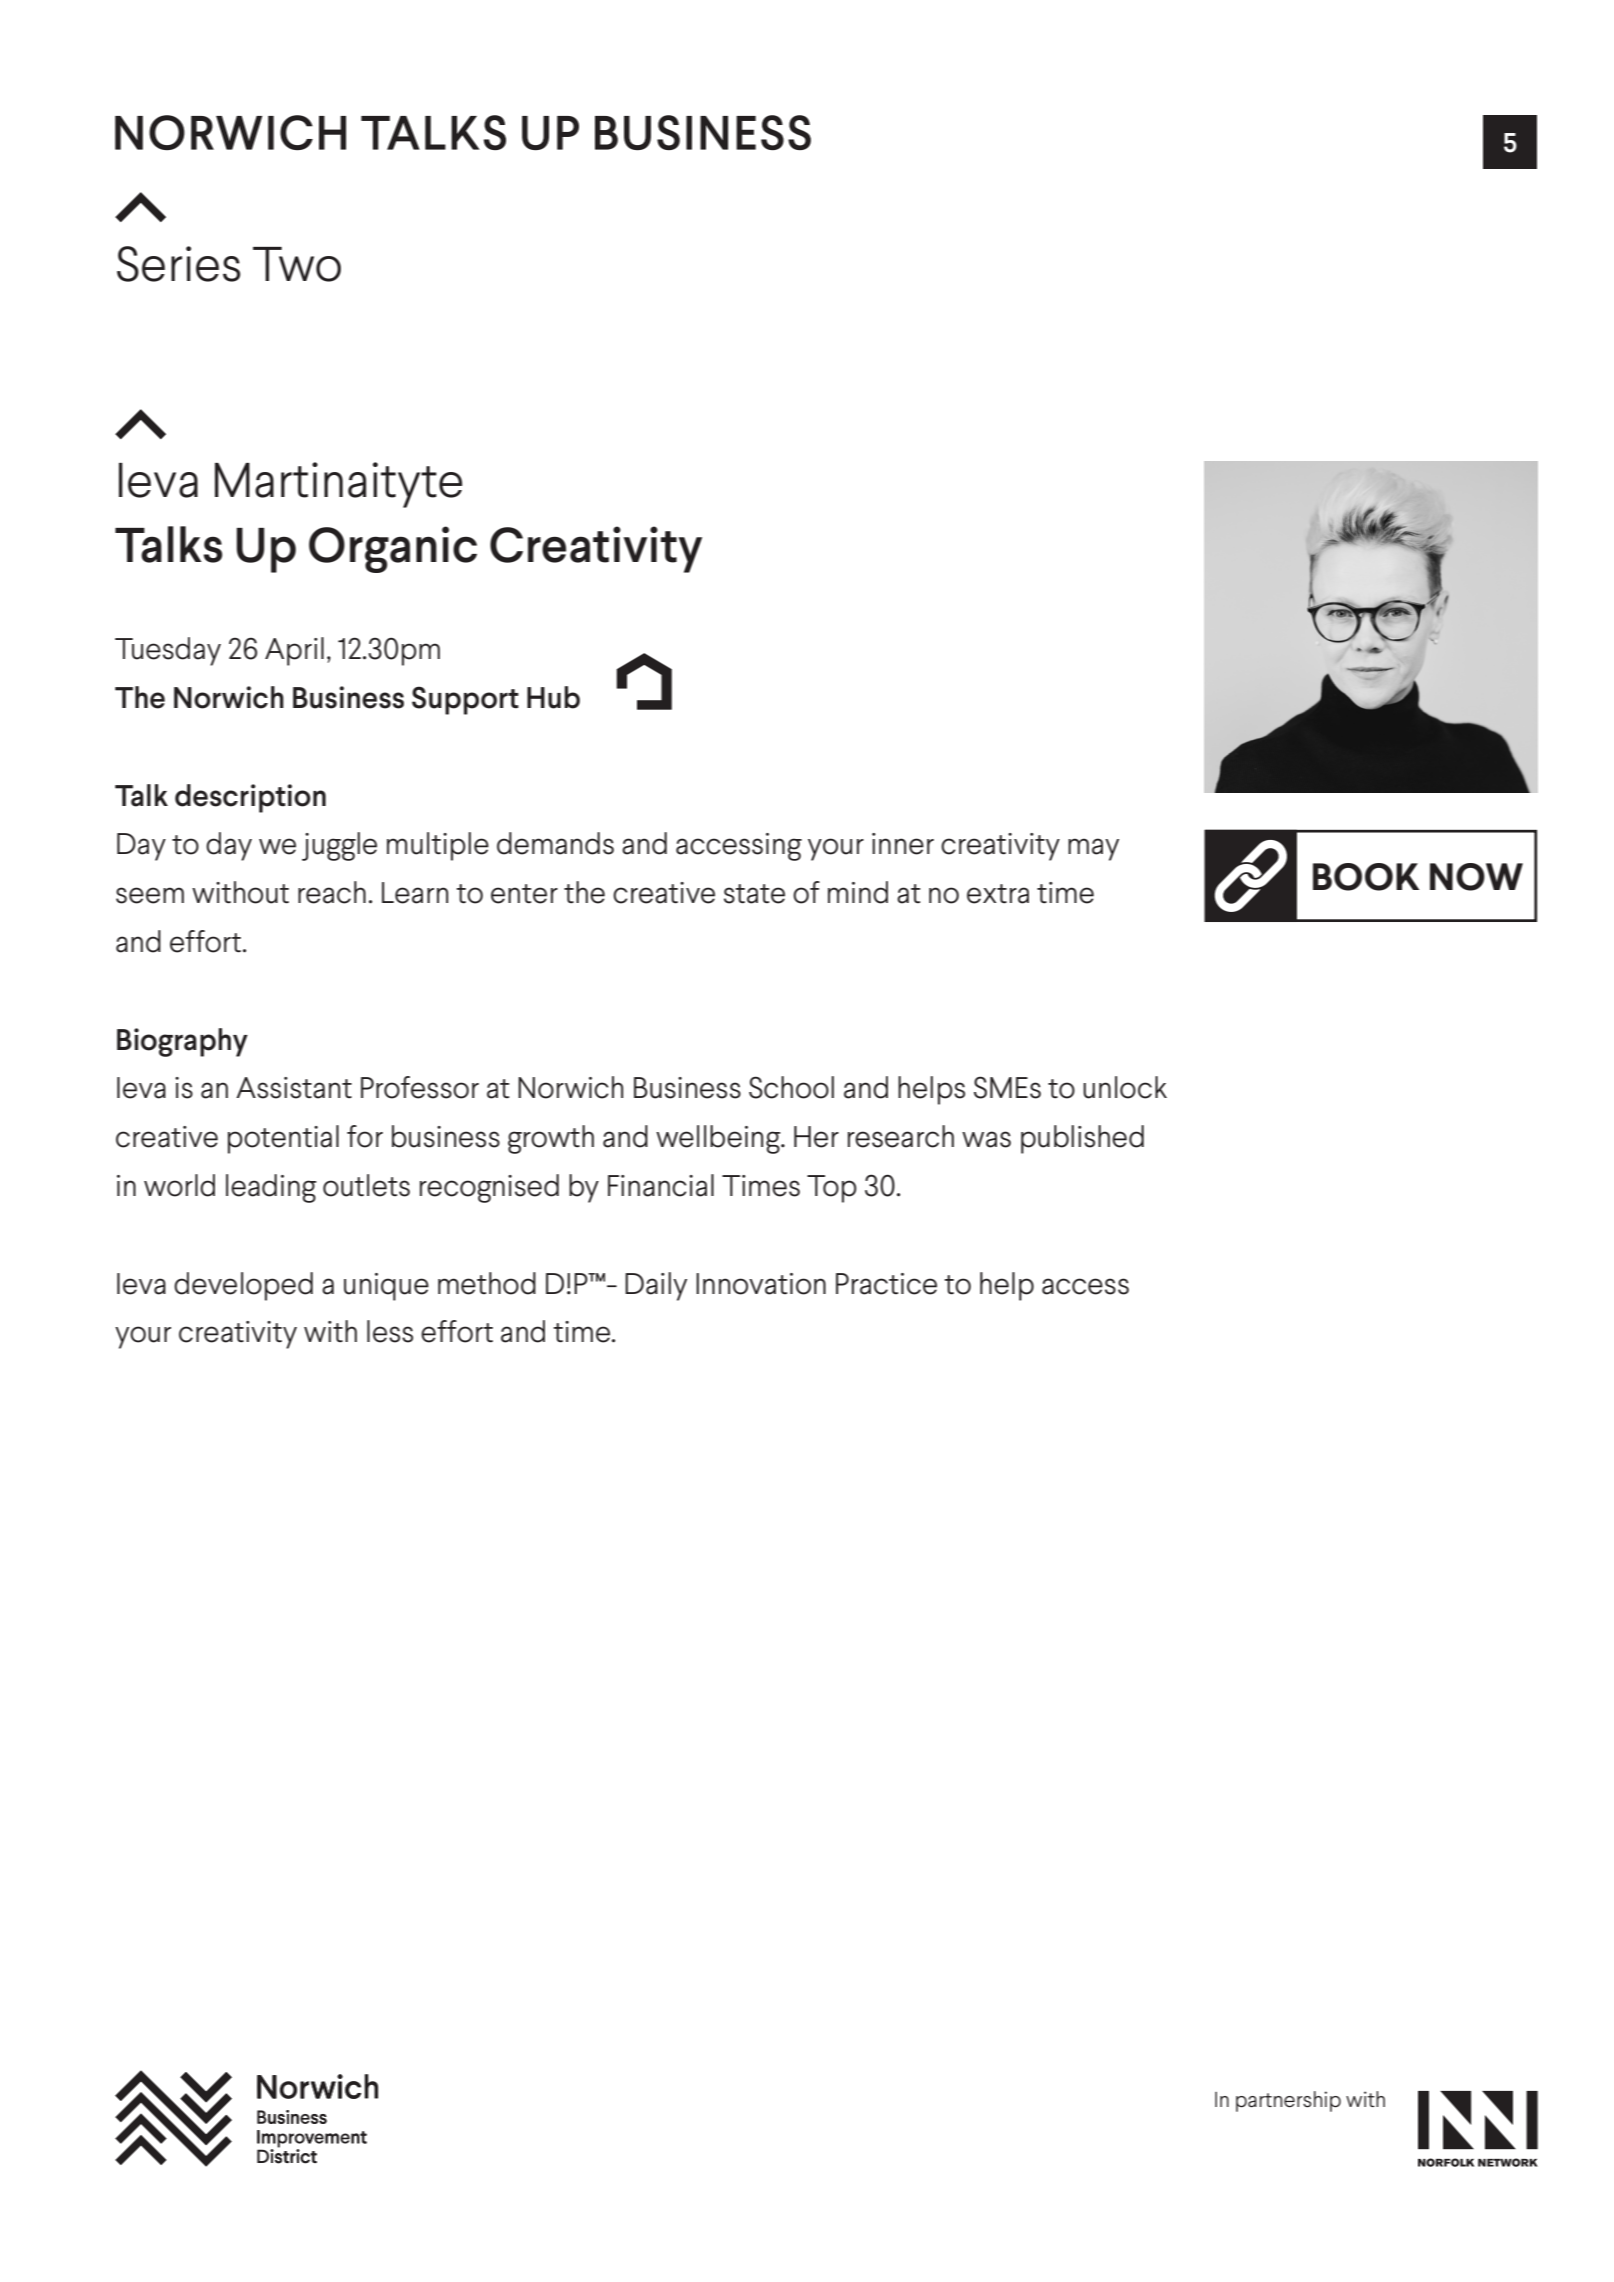 The width and height of the screenshot is (1614, 2282). I want to click on April, so click(294, 651).
